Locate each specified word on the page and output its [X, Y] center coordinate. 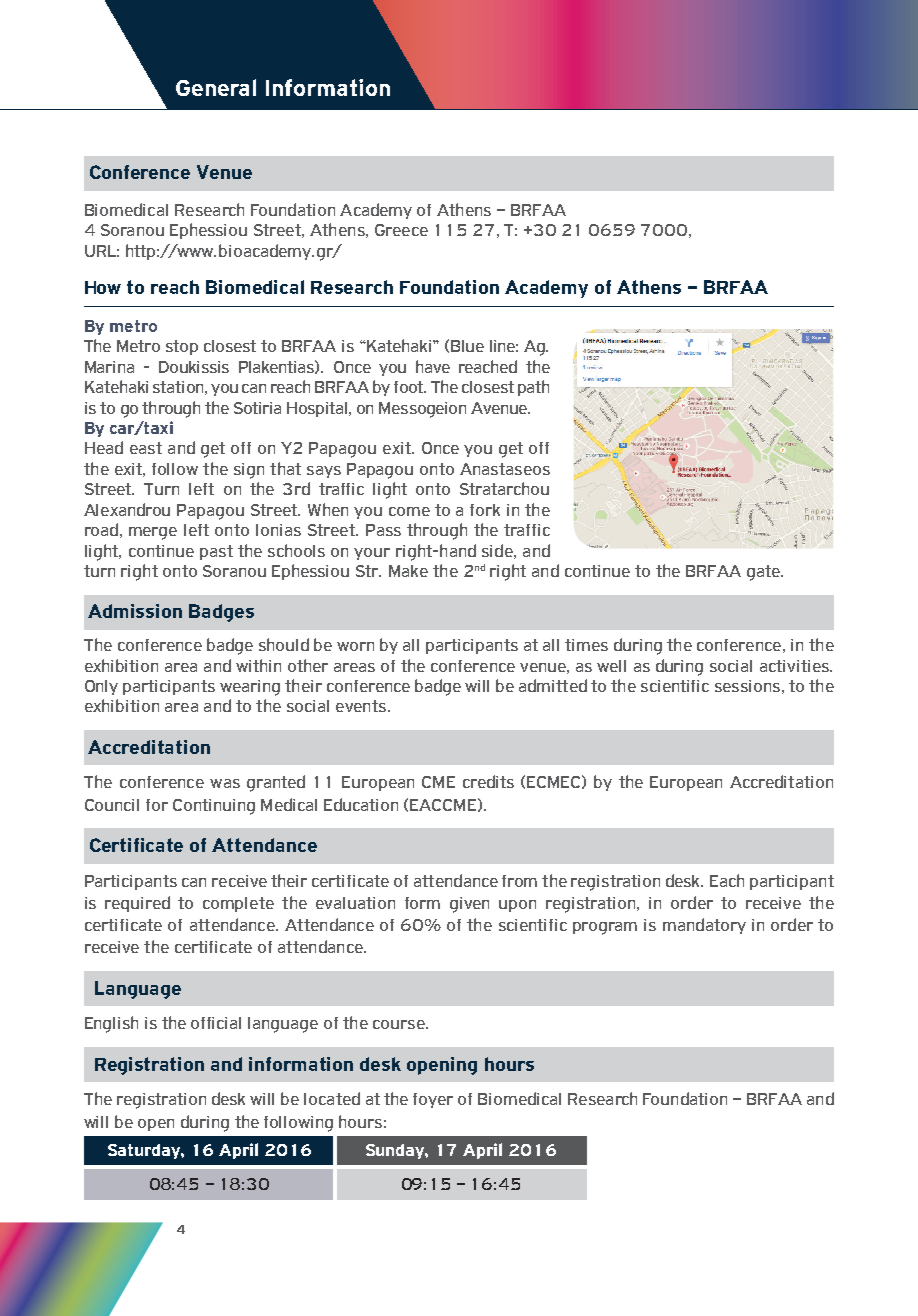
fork [485, 510]
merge [153, 533]
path [533, 388]
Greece [401, 230]
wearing [250, 688]
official [216, 1023]
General [216, 87]
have [433, 366]
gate [764, 573]
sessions [747, 686]
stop [182, 347]
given [469, 905]
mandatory [704, 926]
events [361, 706]
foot [409, 387]
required [137, 904]
